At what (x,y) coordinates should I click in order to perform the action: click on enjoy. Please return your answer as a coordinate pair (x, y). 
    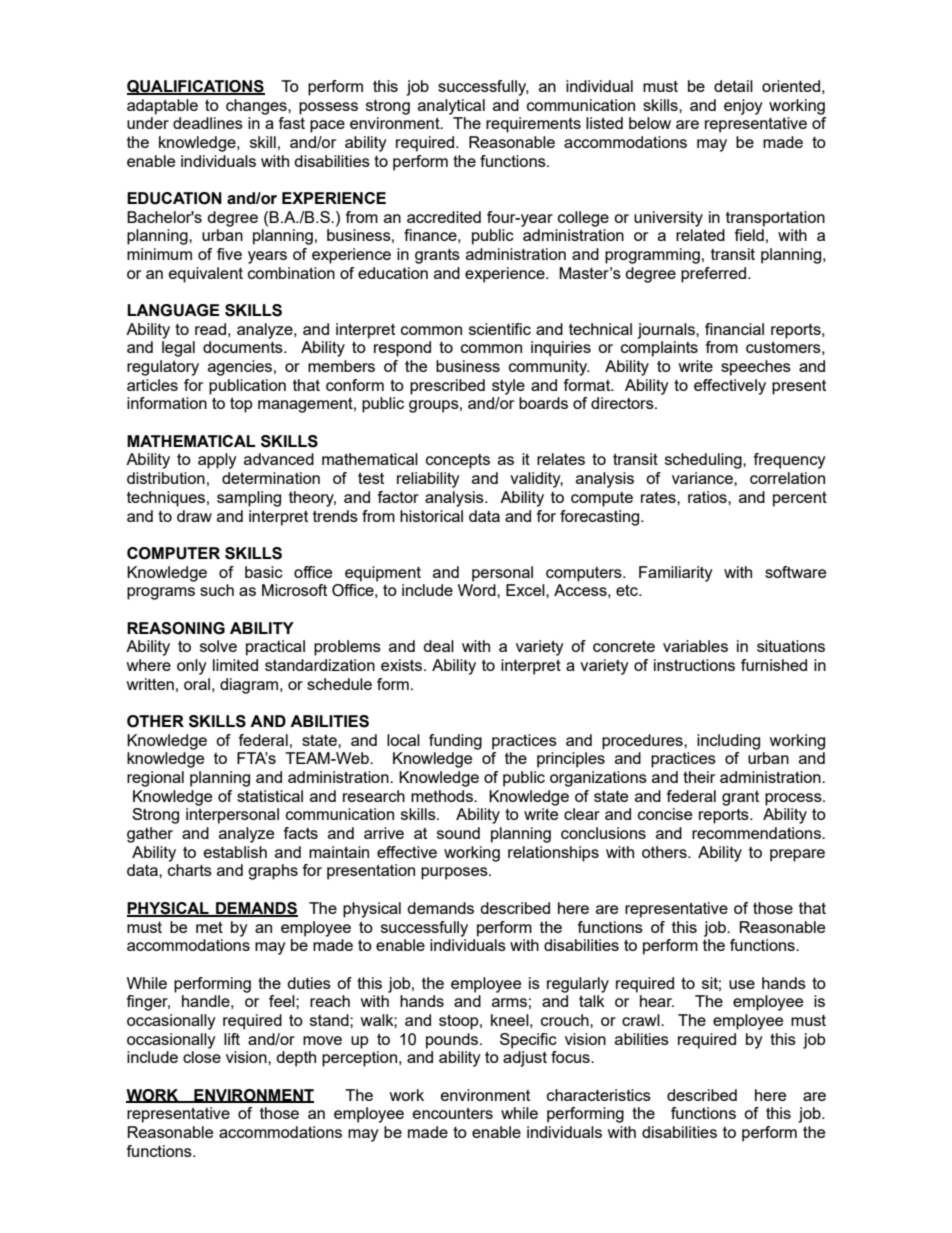
    Looking at the image, I should click on (743, 107).
